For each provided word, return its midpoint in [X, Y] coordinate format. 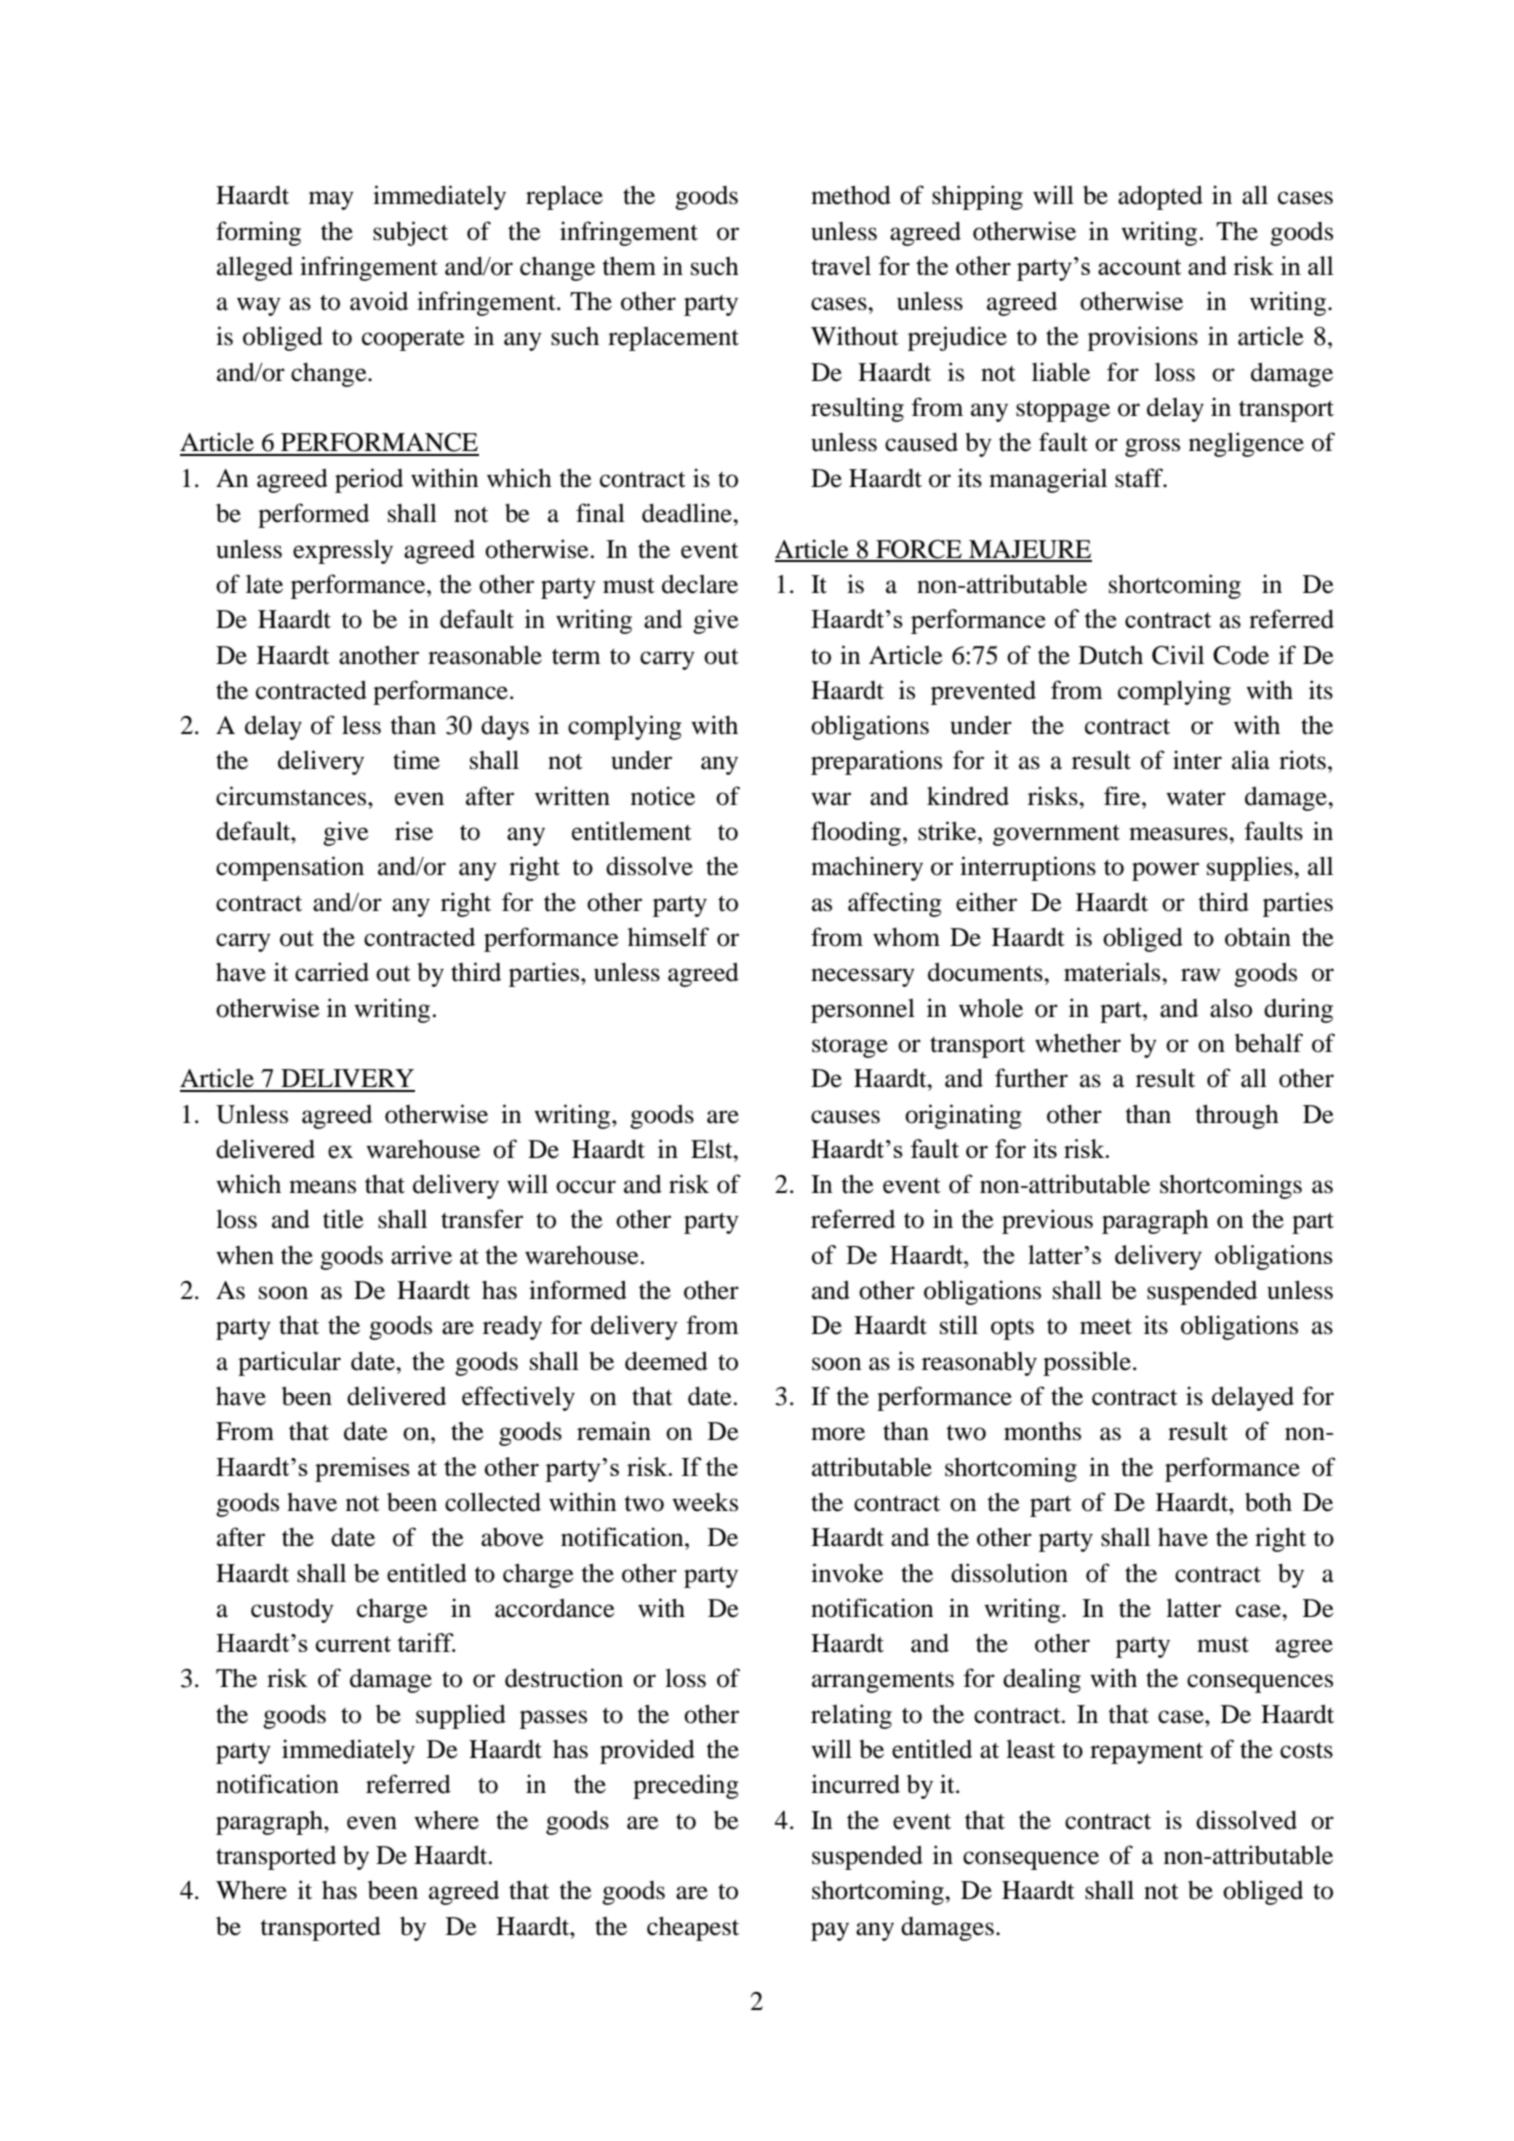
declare [700, 584]
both [1268, 1502]
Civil [1178, 655]
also [1231, 1008]
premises [362, 1469]
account [1139, 267]
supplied [461, 1716]
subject [410, 233]
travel [841, 265]
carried [332, 972]
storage [850, 1047]
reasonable [485, 655]
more [838, 1434]
